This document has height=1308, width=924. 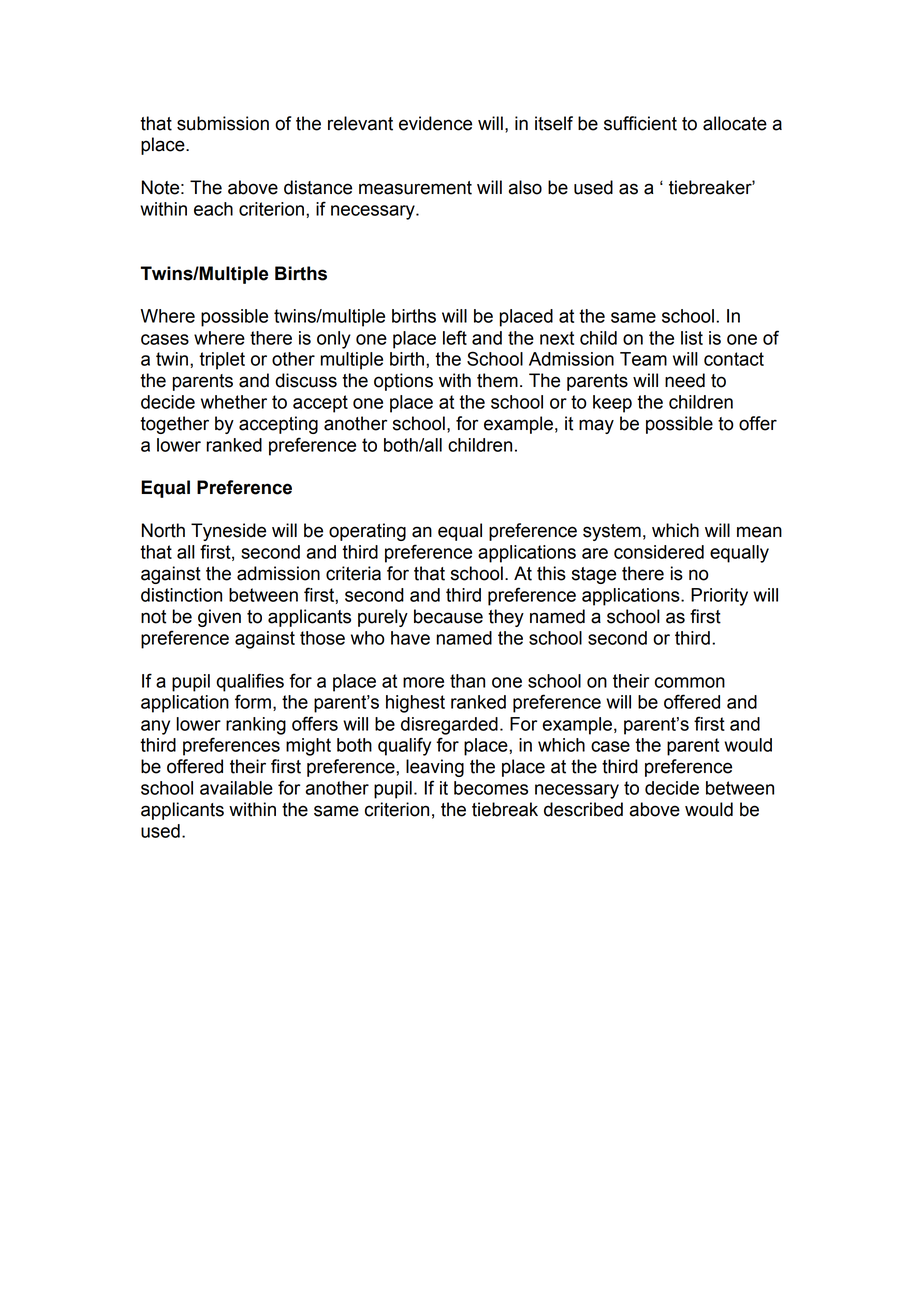 What do you see at coordinates (640, 123) in the document?
I see `sufficient` at bounding box center [640, 123].
